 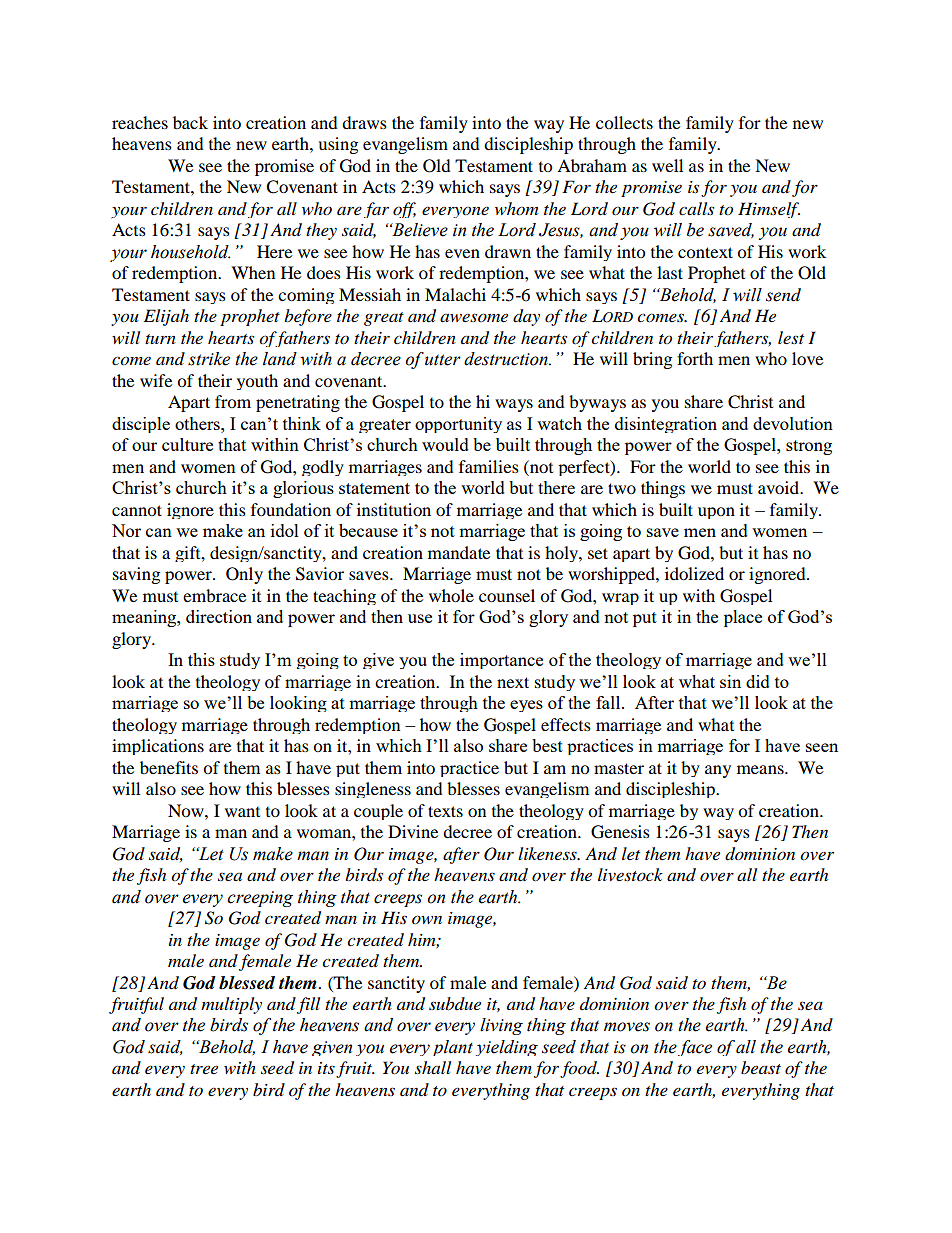 What do you see at coordinates (761, 1067) in the screenshot?
I see `beast` at bounding box center [761, 1067].
